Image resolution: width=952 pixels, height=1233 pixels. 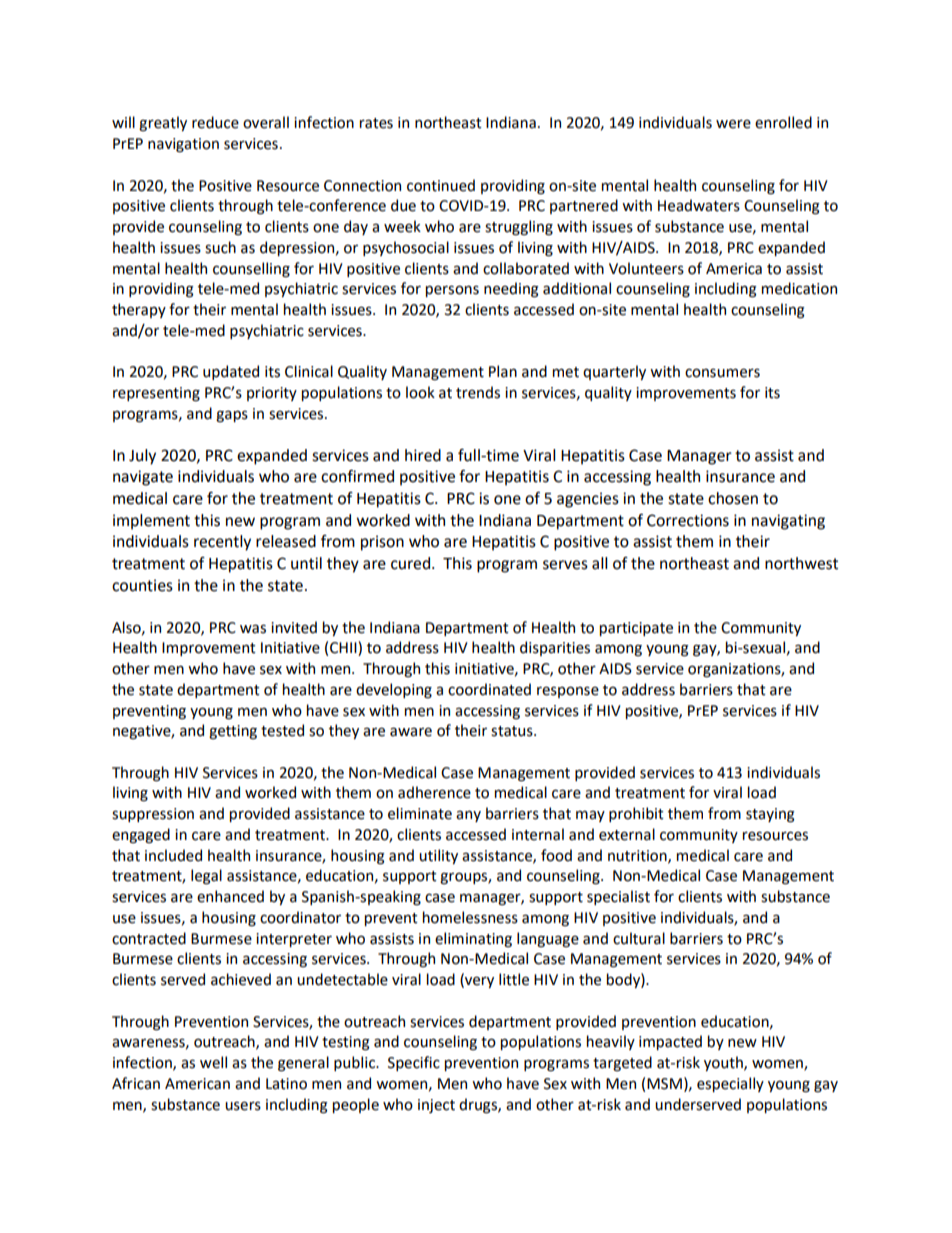 I want to click on continued, so click(x=441, y=185).
